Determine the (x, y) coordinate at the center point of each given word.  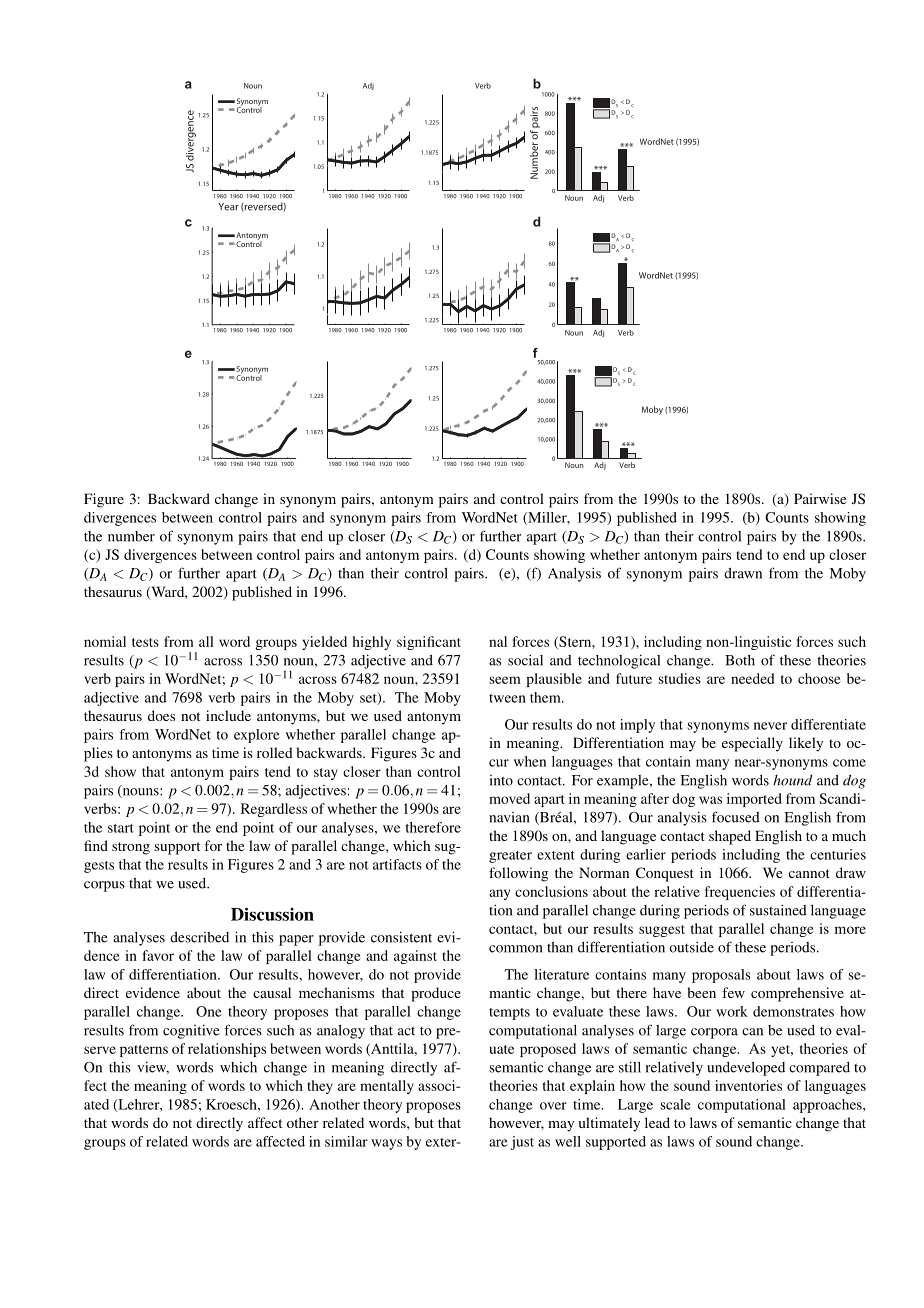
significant (429, 643)
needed (752, 678)
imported (754, 800)
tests (145, 642)
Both (740, 660)
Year (228, 207)
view (153, 1068)
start (121, 828)
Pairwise (820, 498)
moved (509, 798)
